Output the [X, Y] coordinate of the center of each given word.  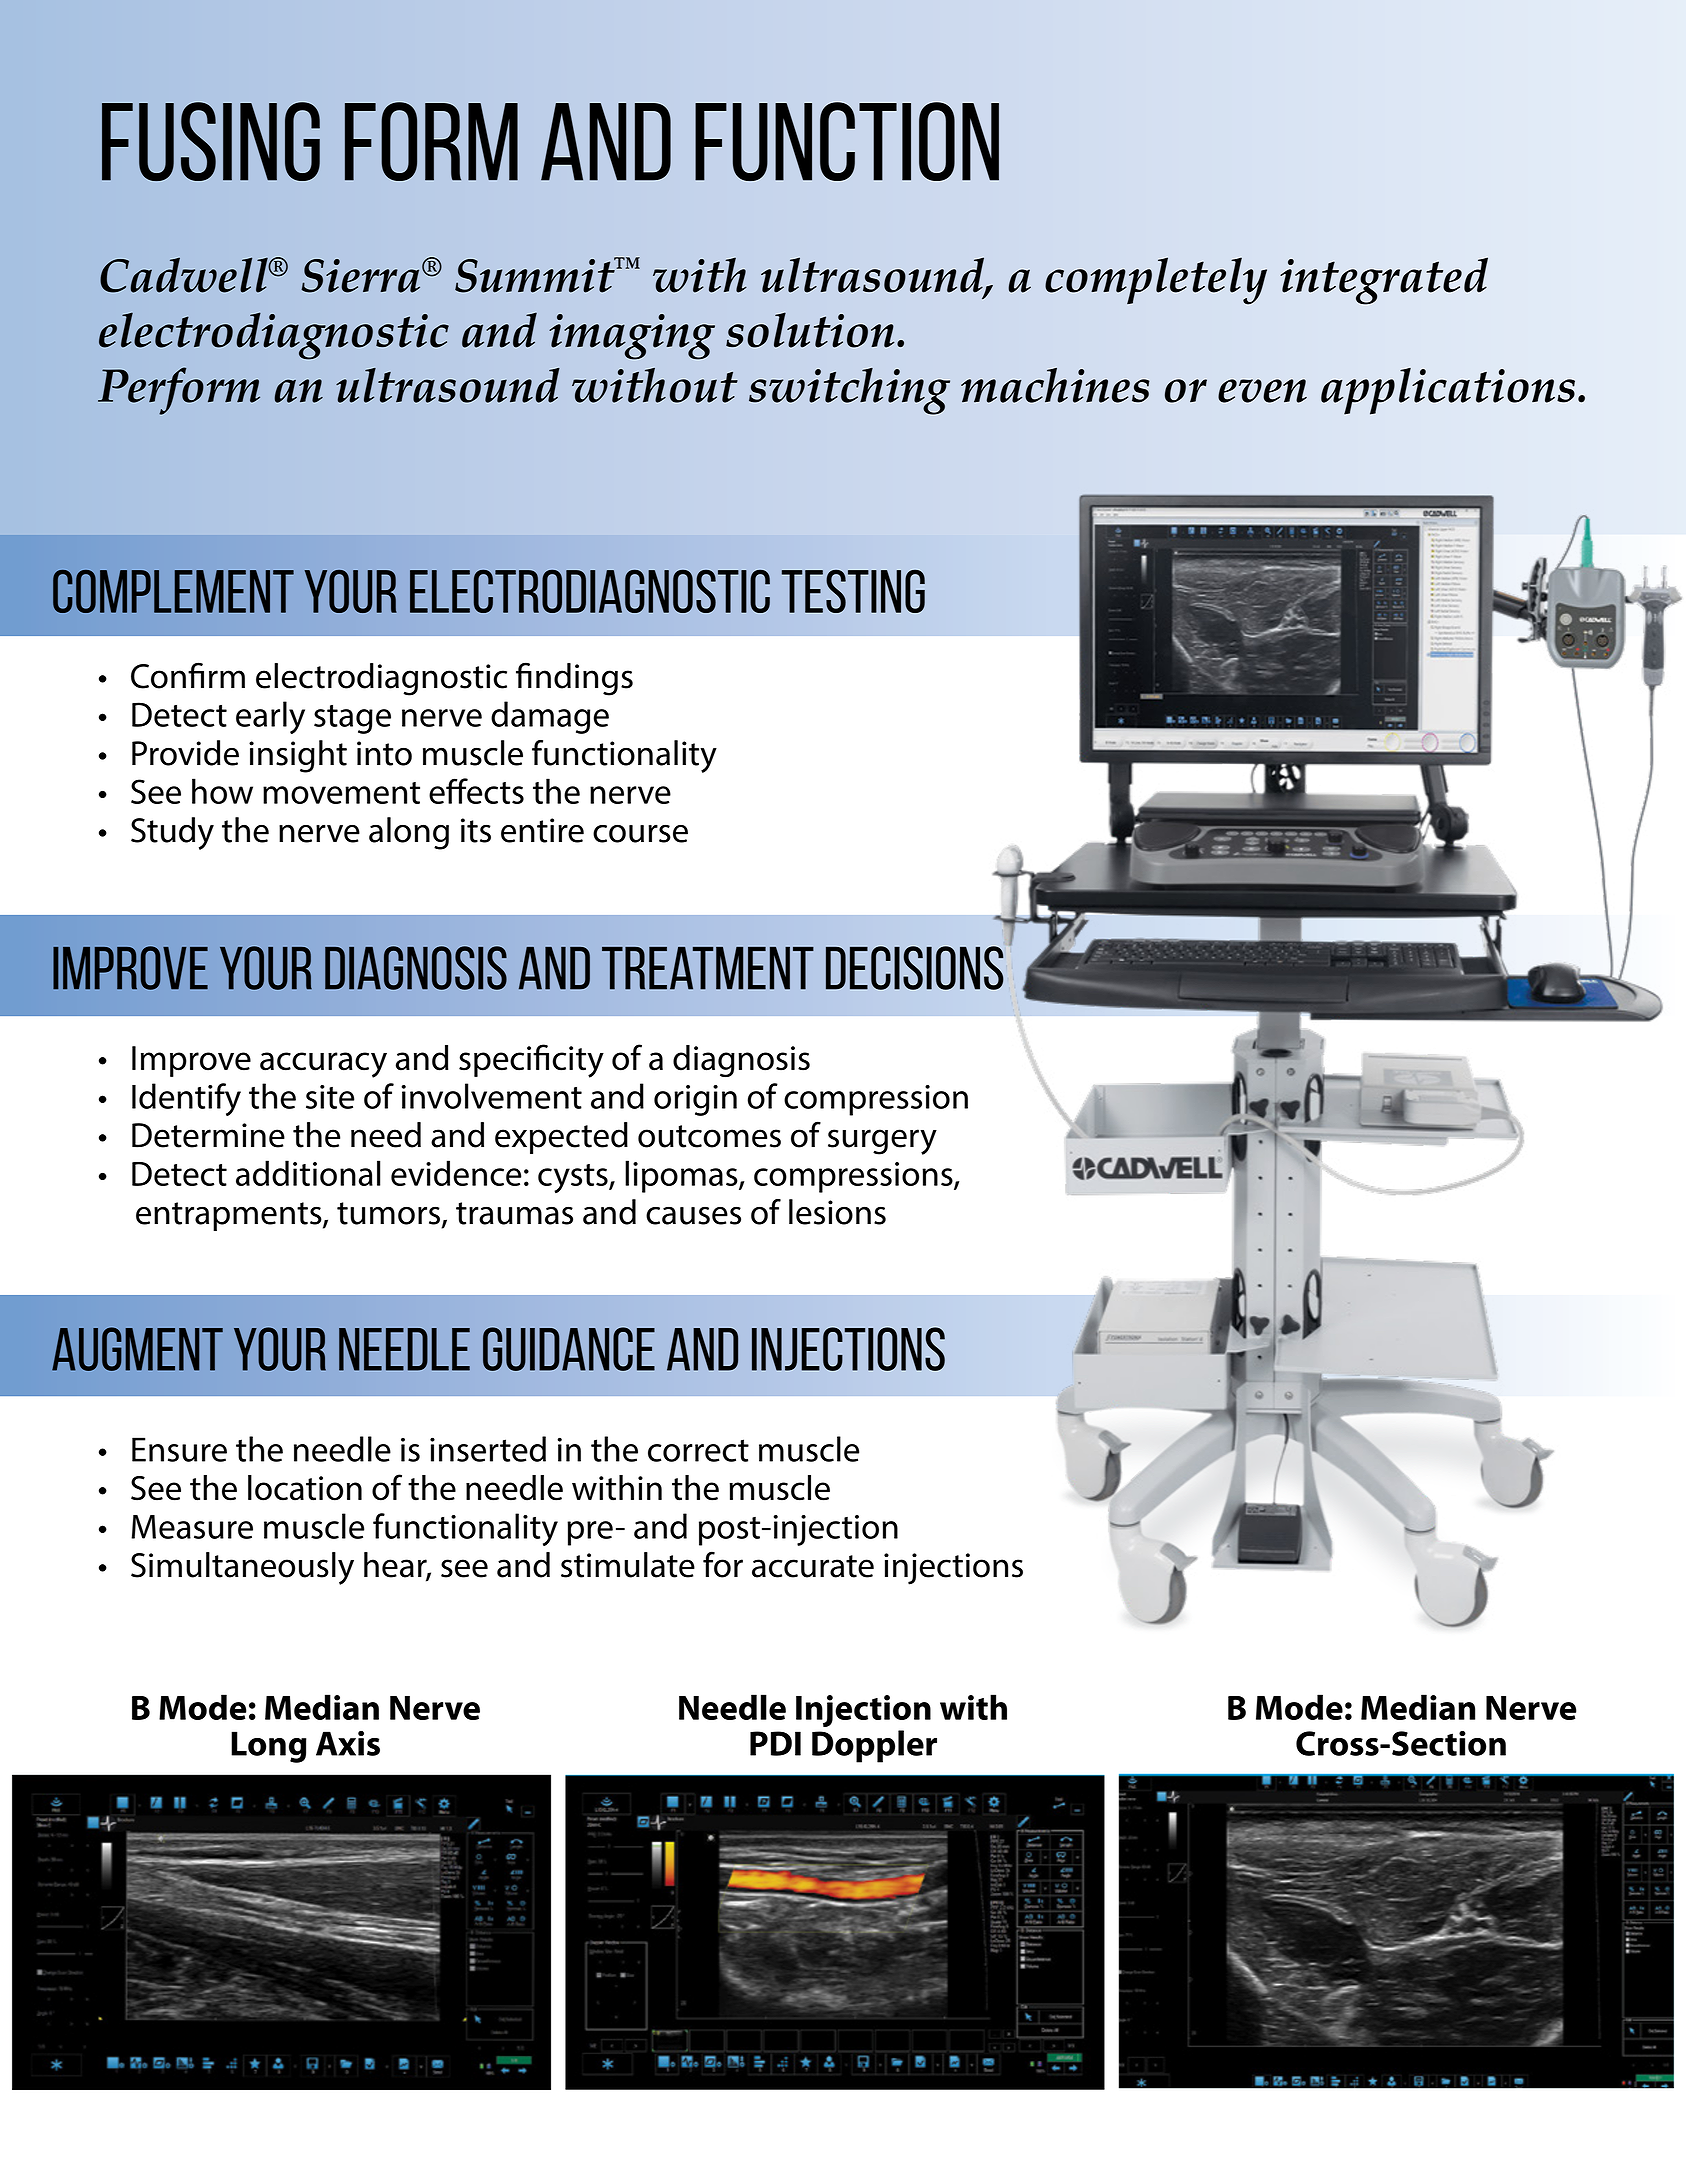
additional [308, 1173]
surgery [882, 1142]
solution [810, 330]
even [1262, 391]
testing [853, 591]
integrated [1384, 281]
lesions [837, 1212]
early [270, 717]
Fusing [211, 141]
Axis [348, 1743]
